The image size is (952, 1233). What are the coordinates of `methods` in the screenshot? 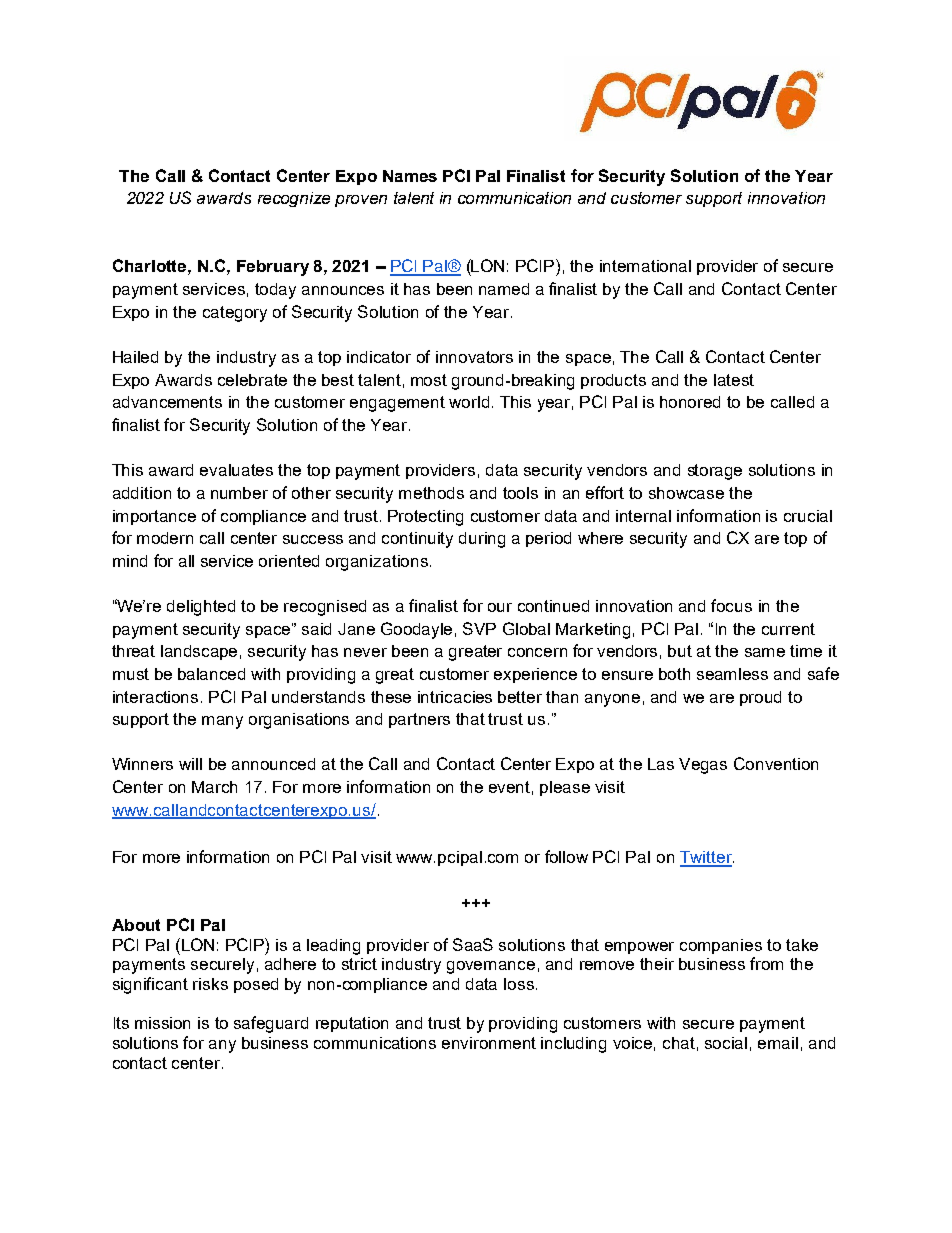 It's located at (431, 493).
